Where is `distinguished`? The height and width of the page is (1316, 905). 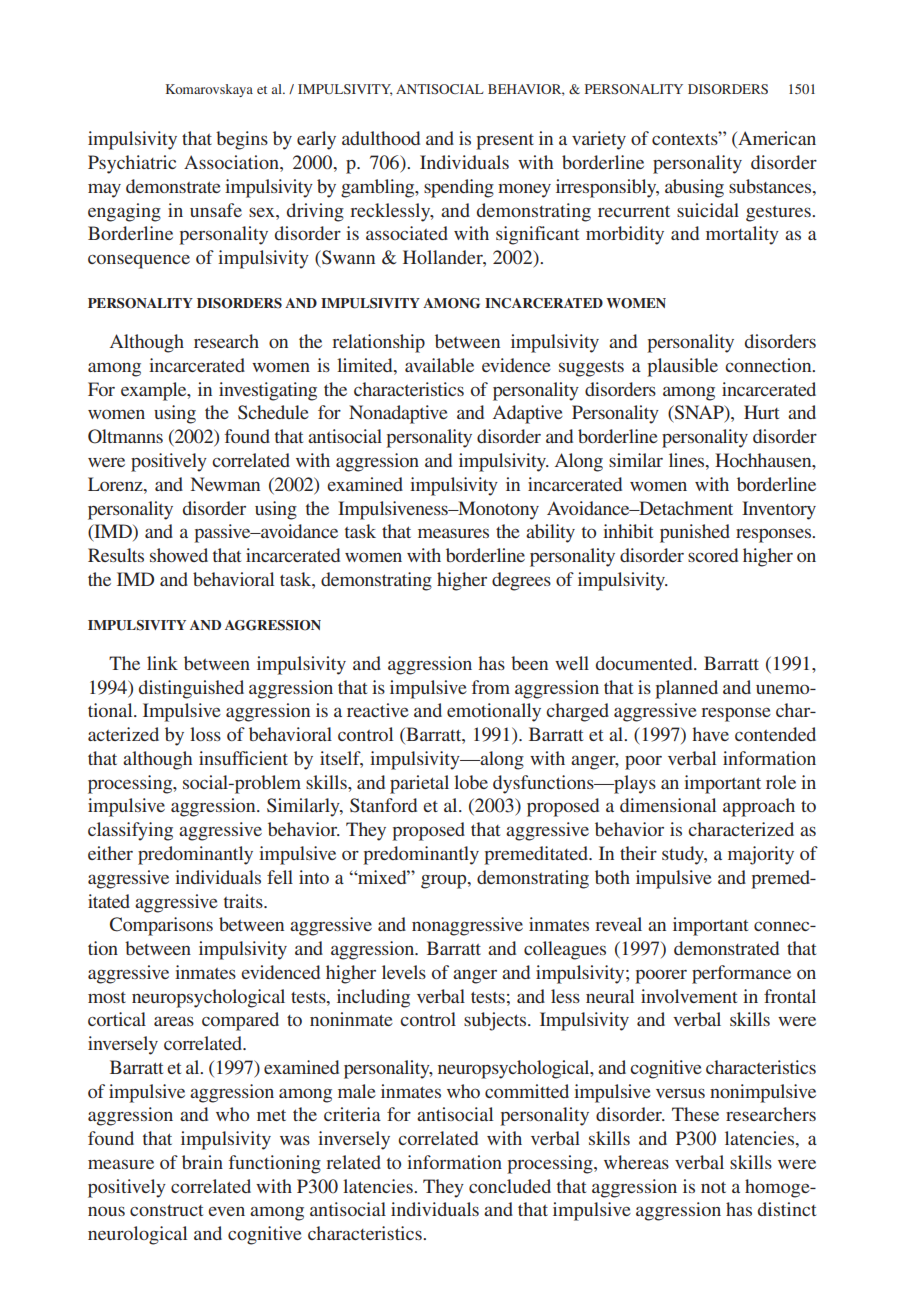 distinguished is located at coordinates (191, 689).
